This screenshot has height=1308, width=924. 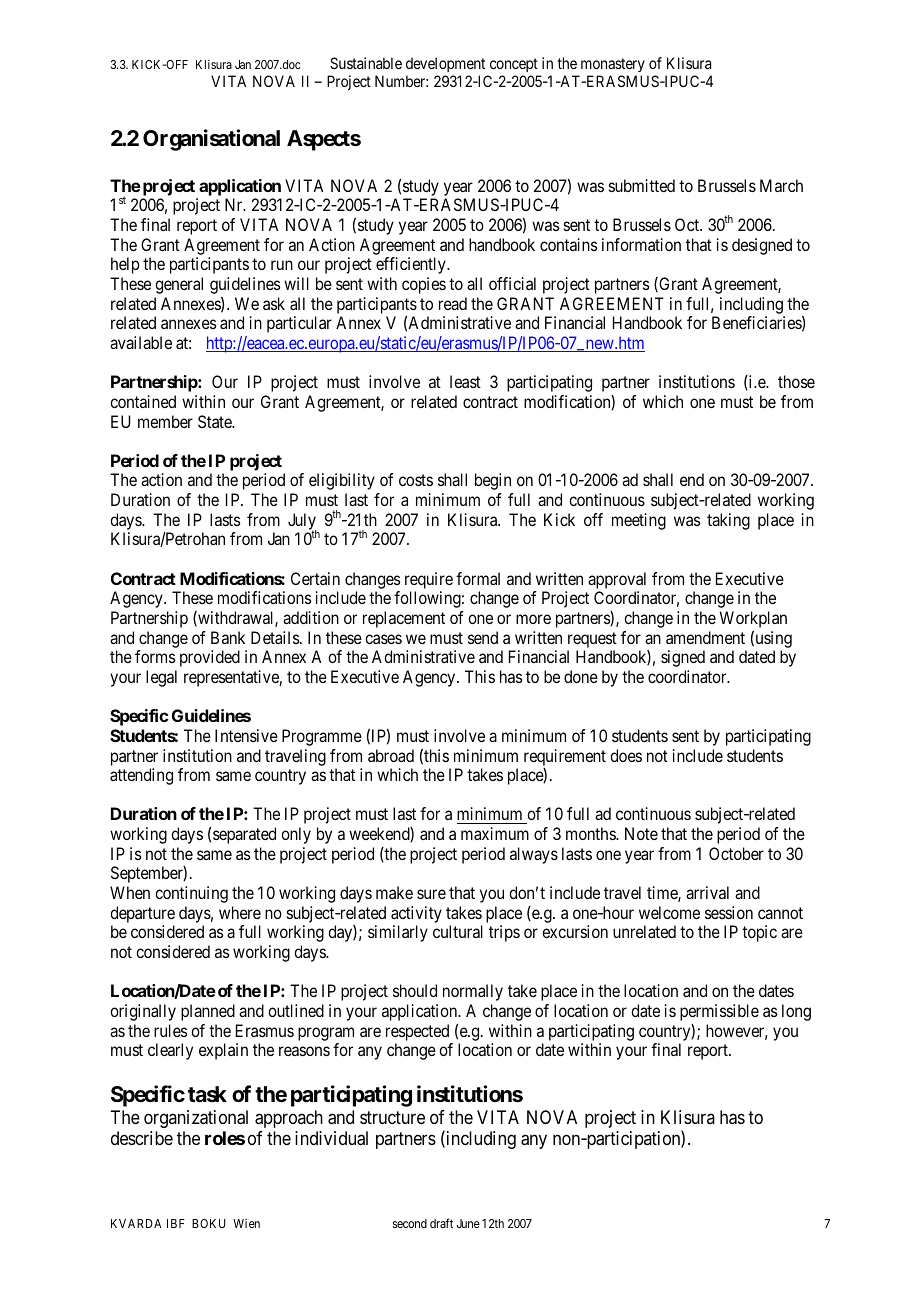 What do you see at coordinates (493, 481) in the screenshot?
I see `begin` at bounding box center [493, 481].
